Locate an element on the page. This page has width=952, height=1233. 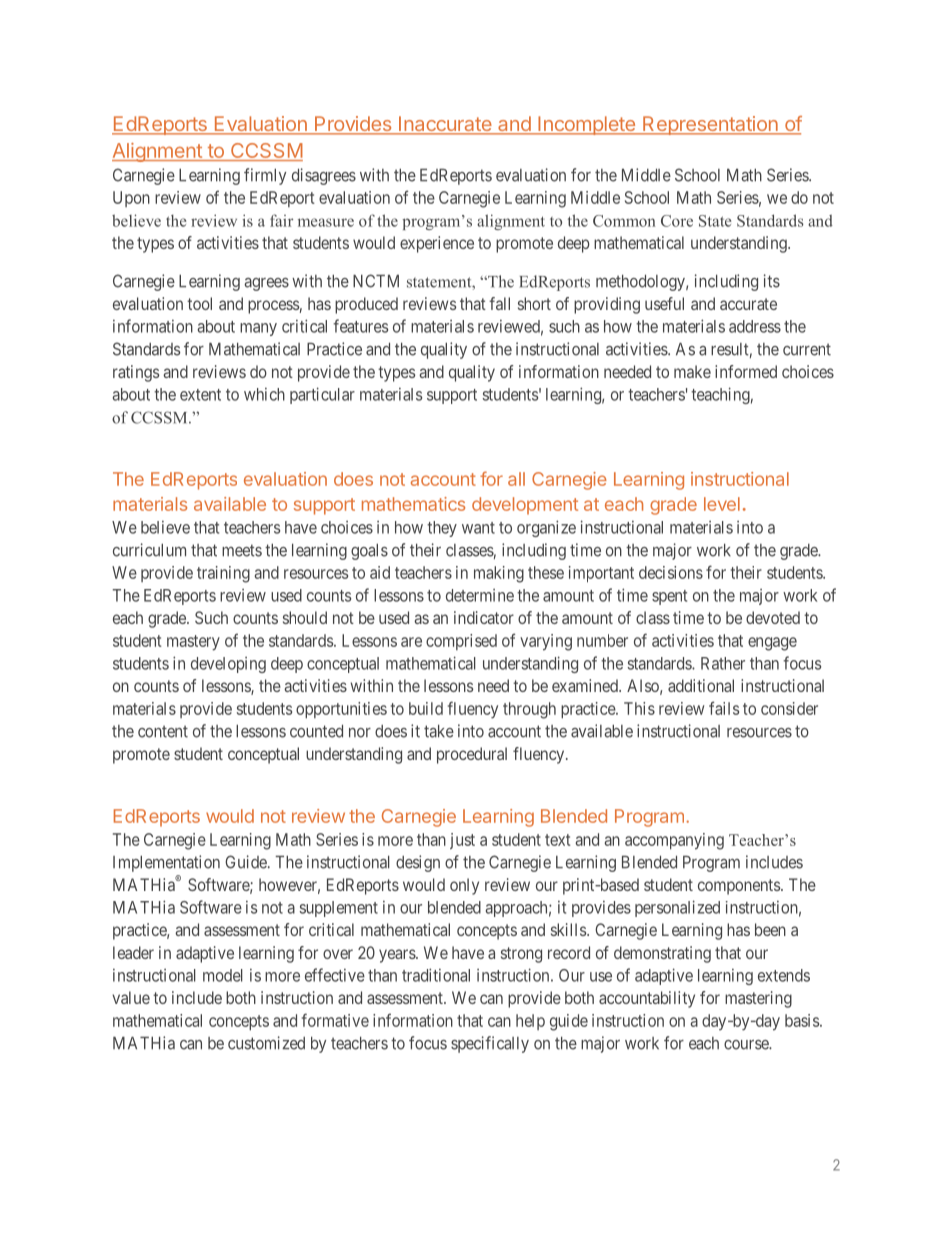
fails is located at coordinates (724, 708).
